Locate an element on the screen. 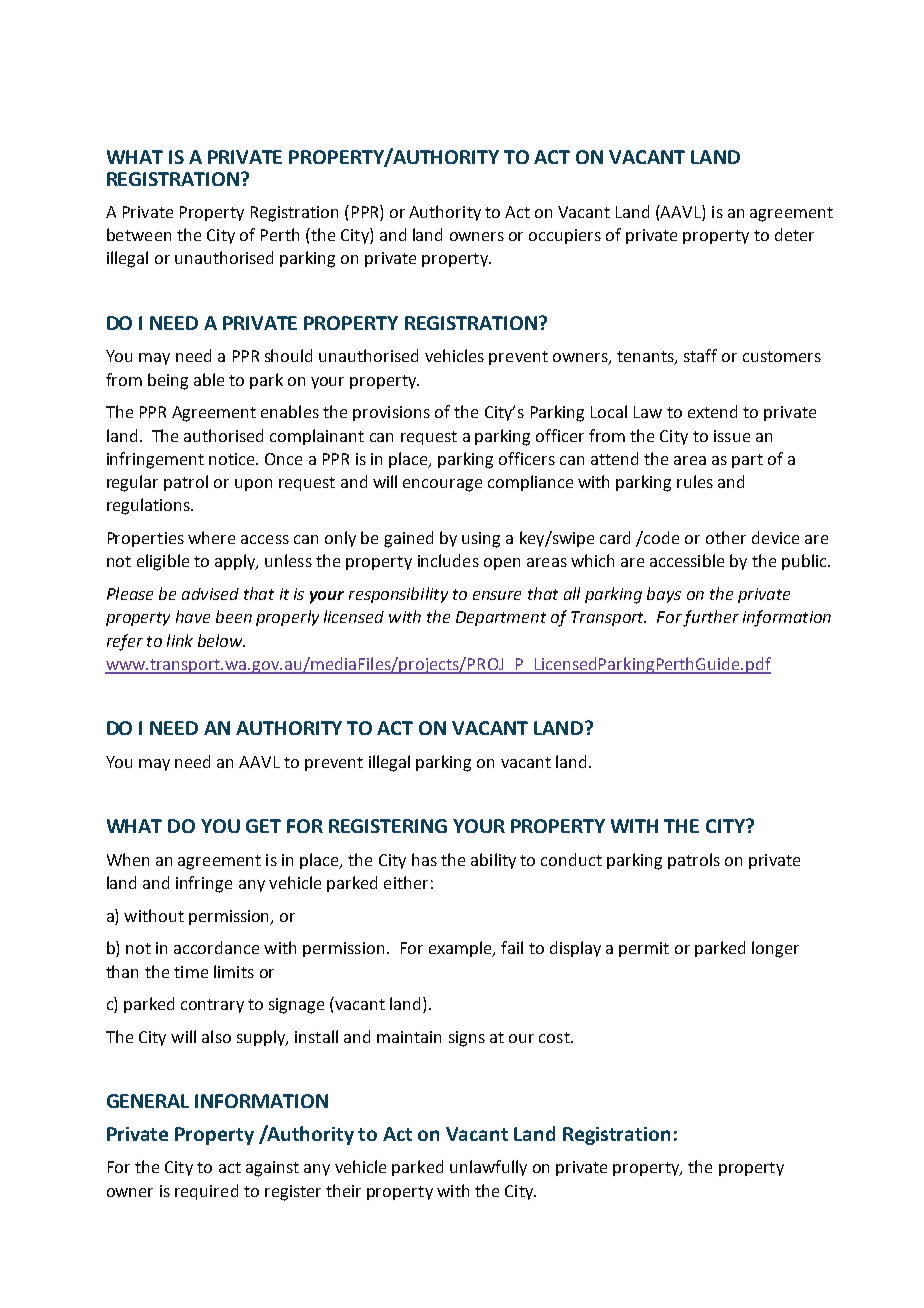  occupiers is located at coordinates (565, 236).
